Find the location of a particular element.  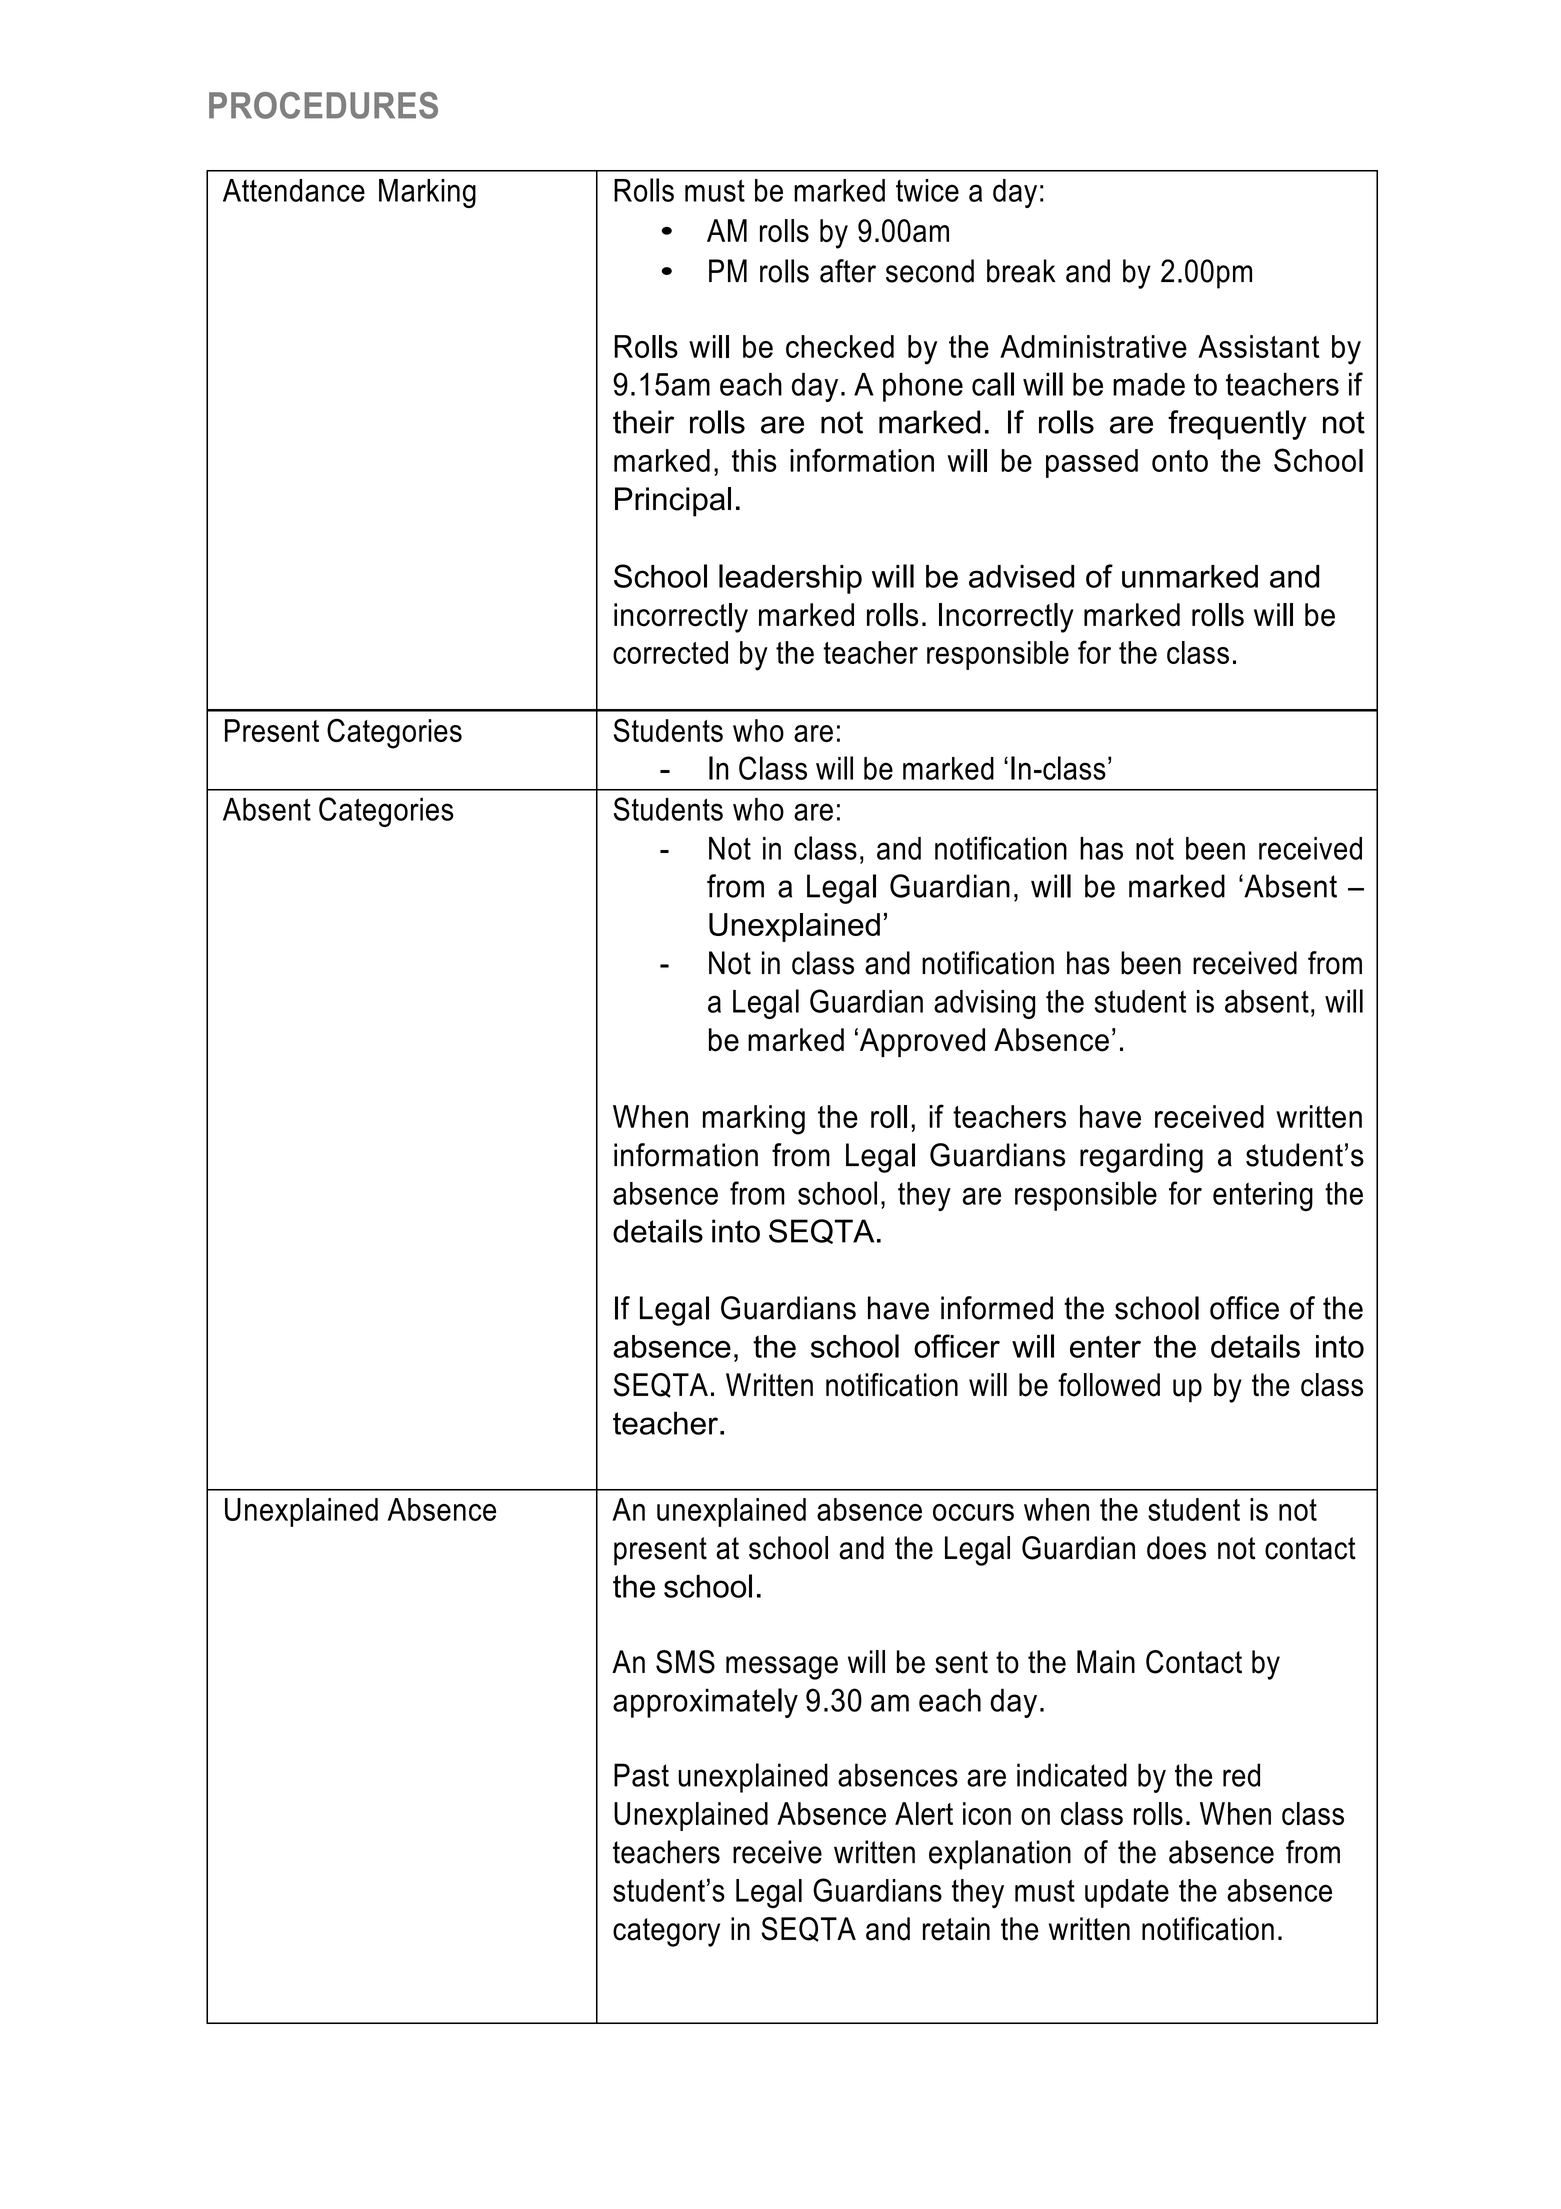

SMS is located at coordinates (685, 1662).
